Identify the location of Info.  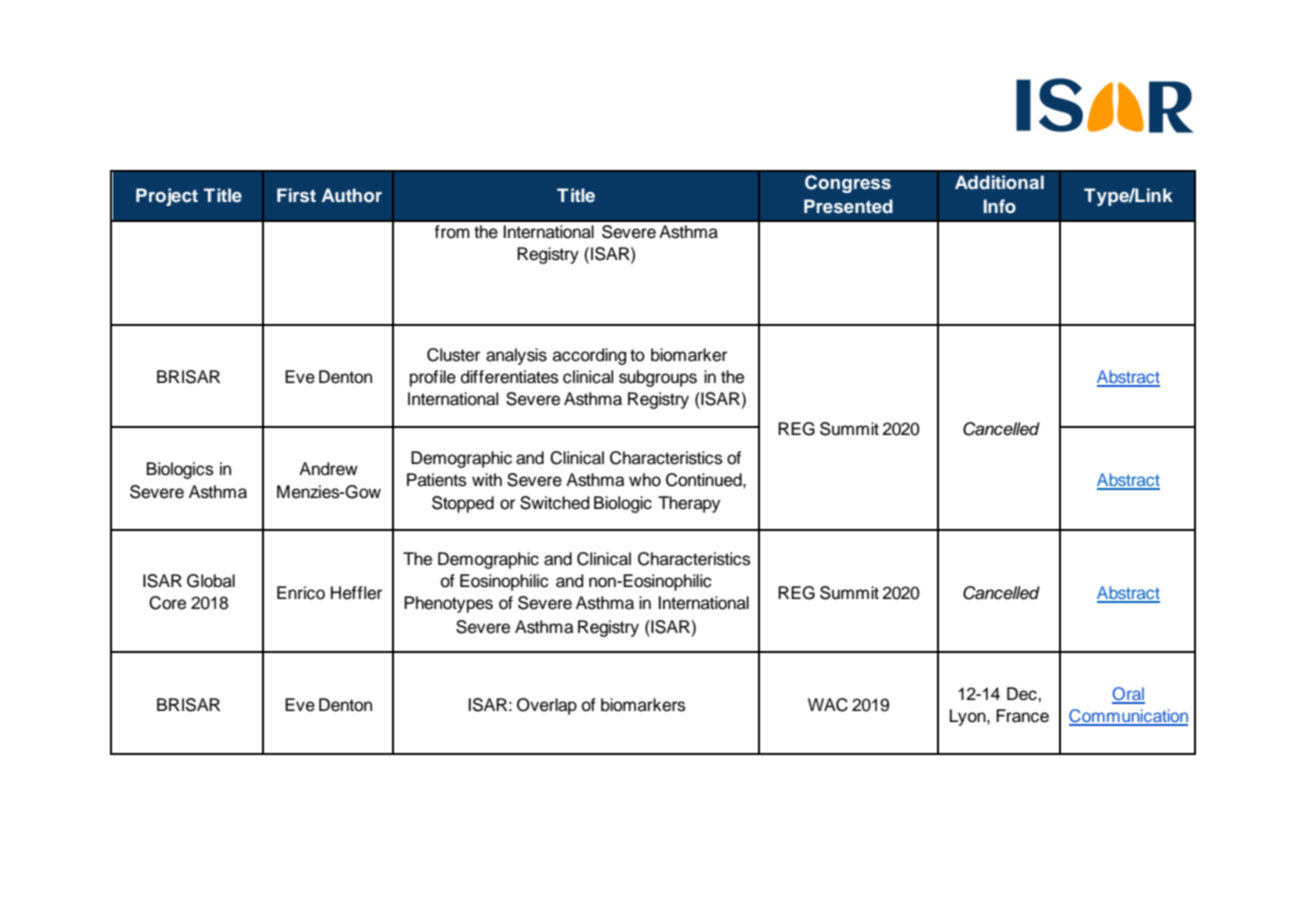
(999, 206).
